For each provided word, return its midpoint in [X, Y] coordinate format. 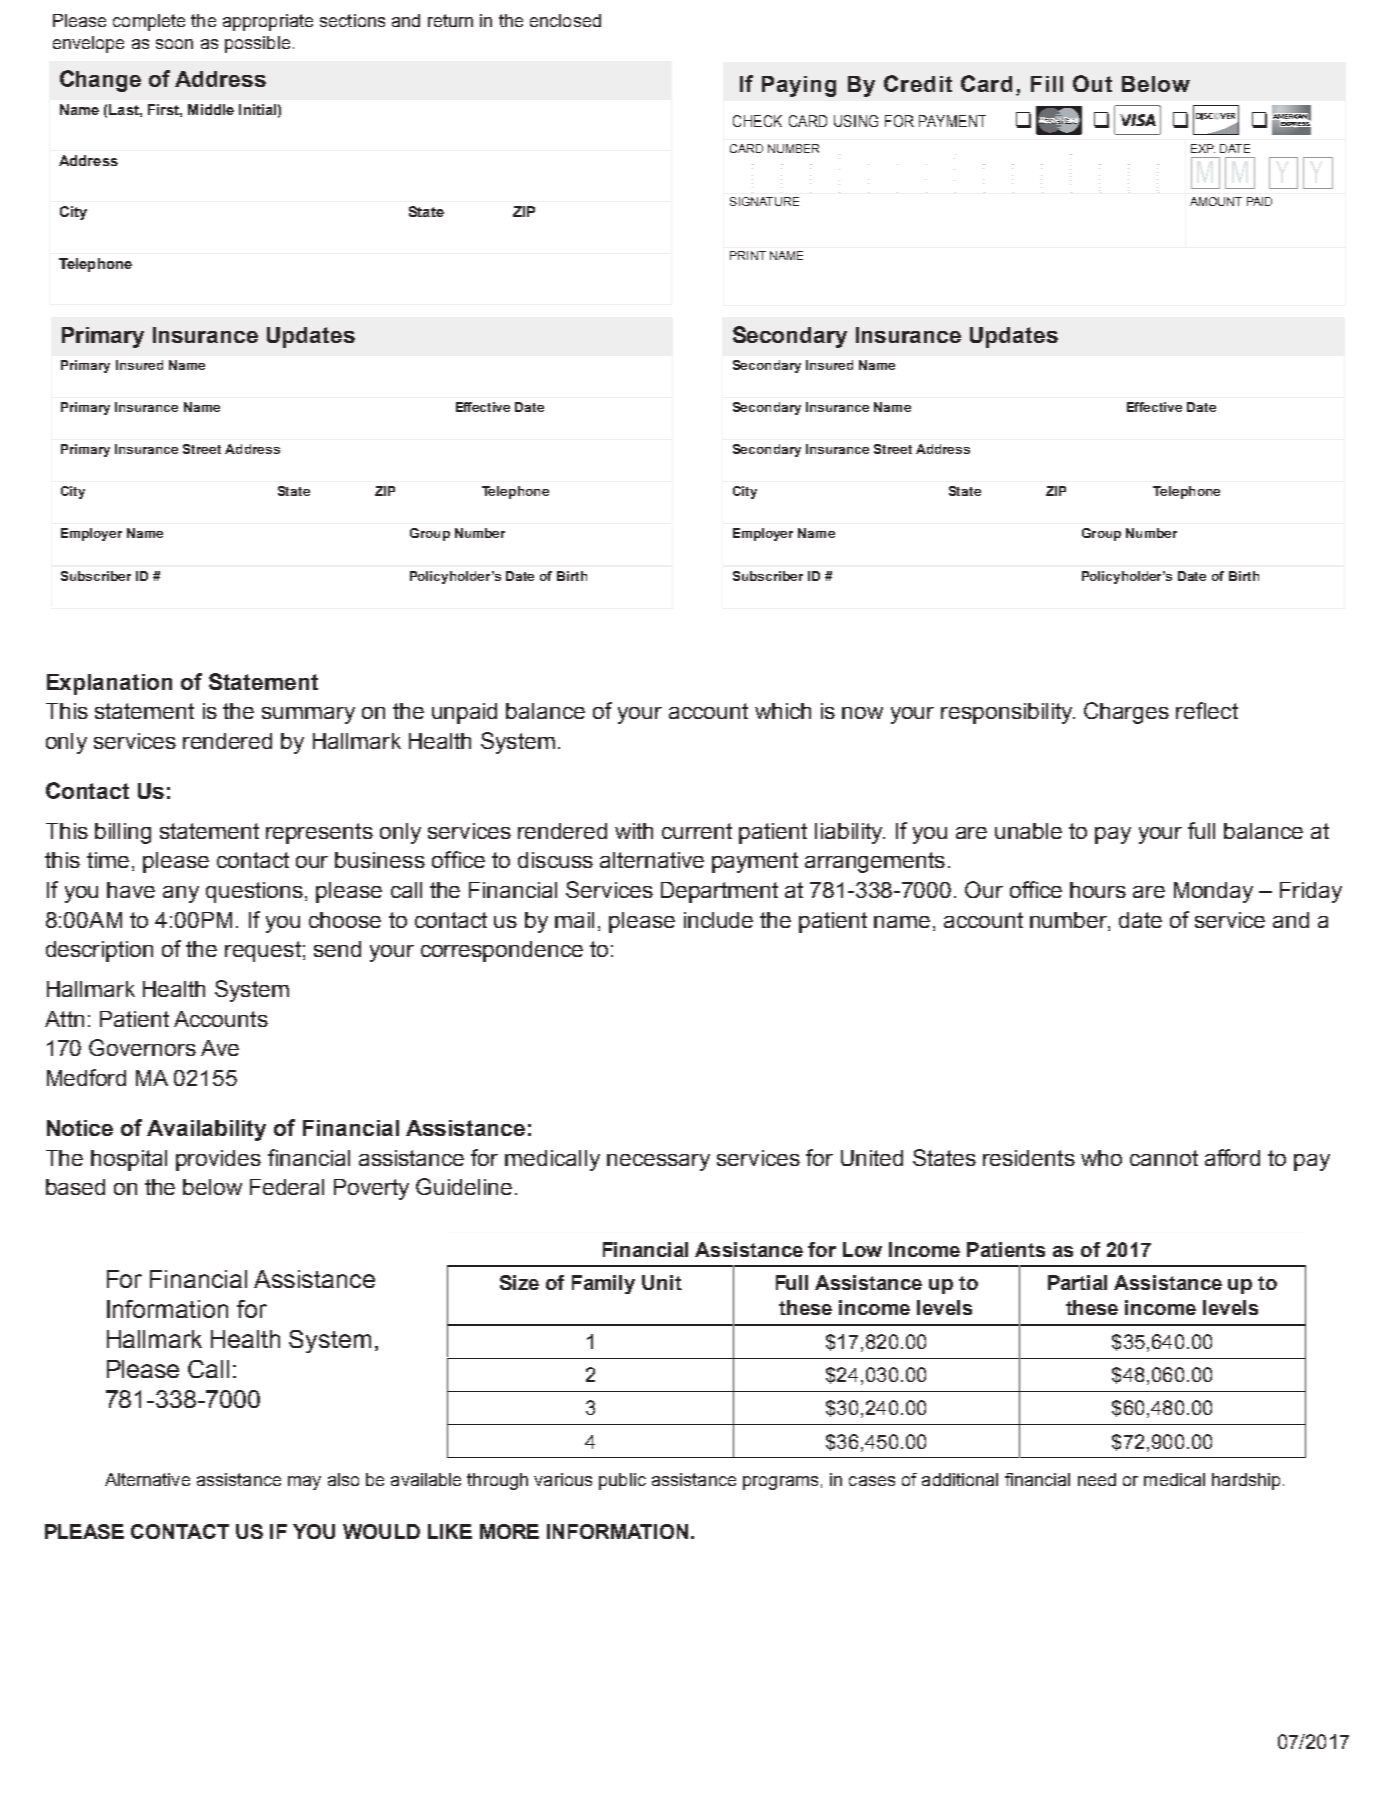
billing [123, 833]
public [622, 1481]
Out [1092, 83]
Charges [1126, 713]
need [1097, 1479]
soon [174, 44]
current [697, 831]
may [304, 1483]
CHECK [757, 121]
